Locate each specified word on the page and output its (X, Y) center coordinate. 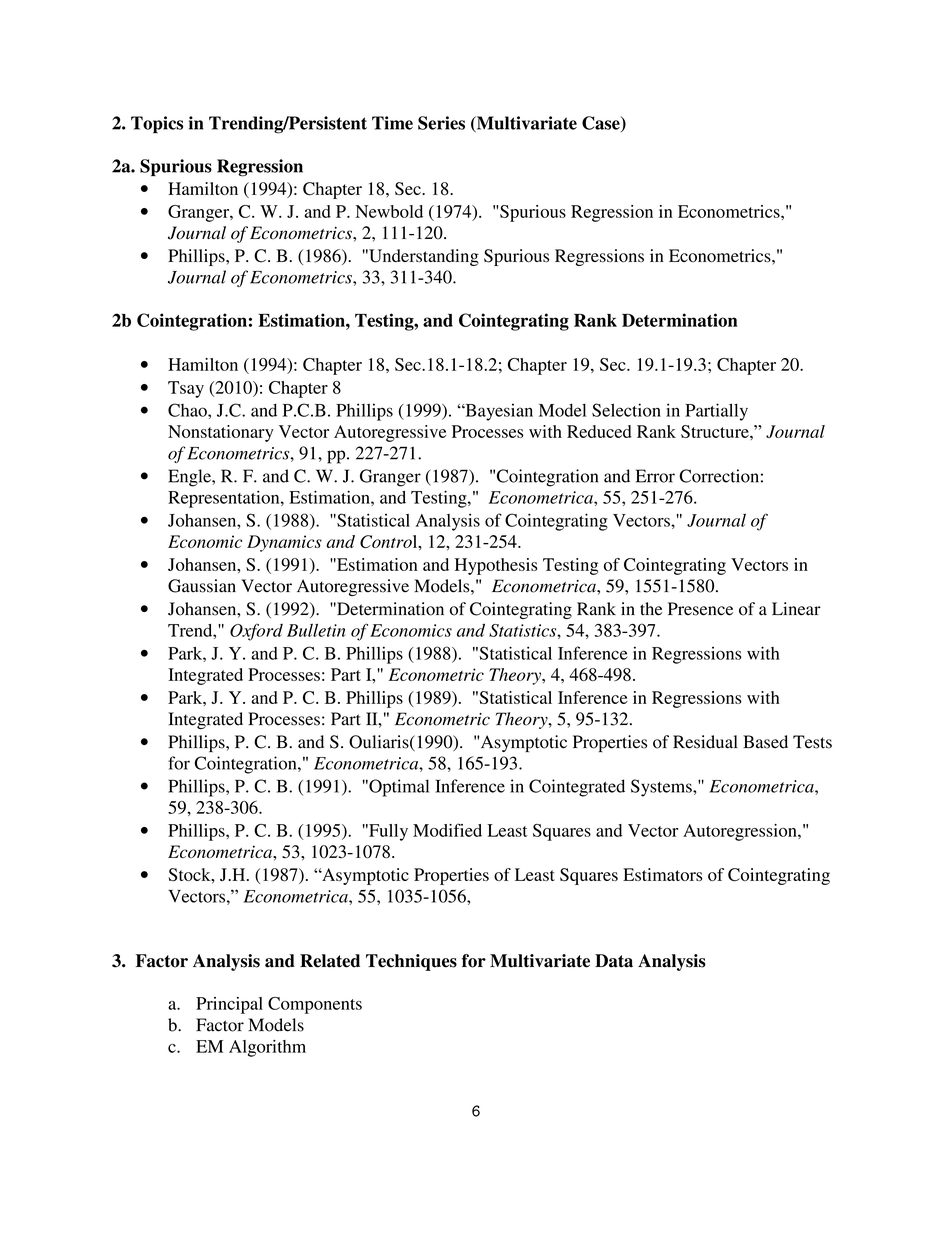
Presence (700, 609)
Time (392, 123)
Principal (229, 1005)
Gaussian (202, 586)
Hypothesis (496, 566)
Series (441, 123)
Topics (157, 125)
